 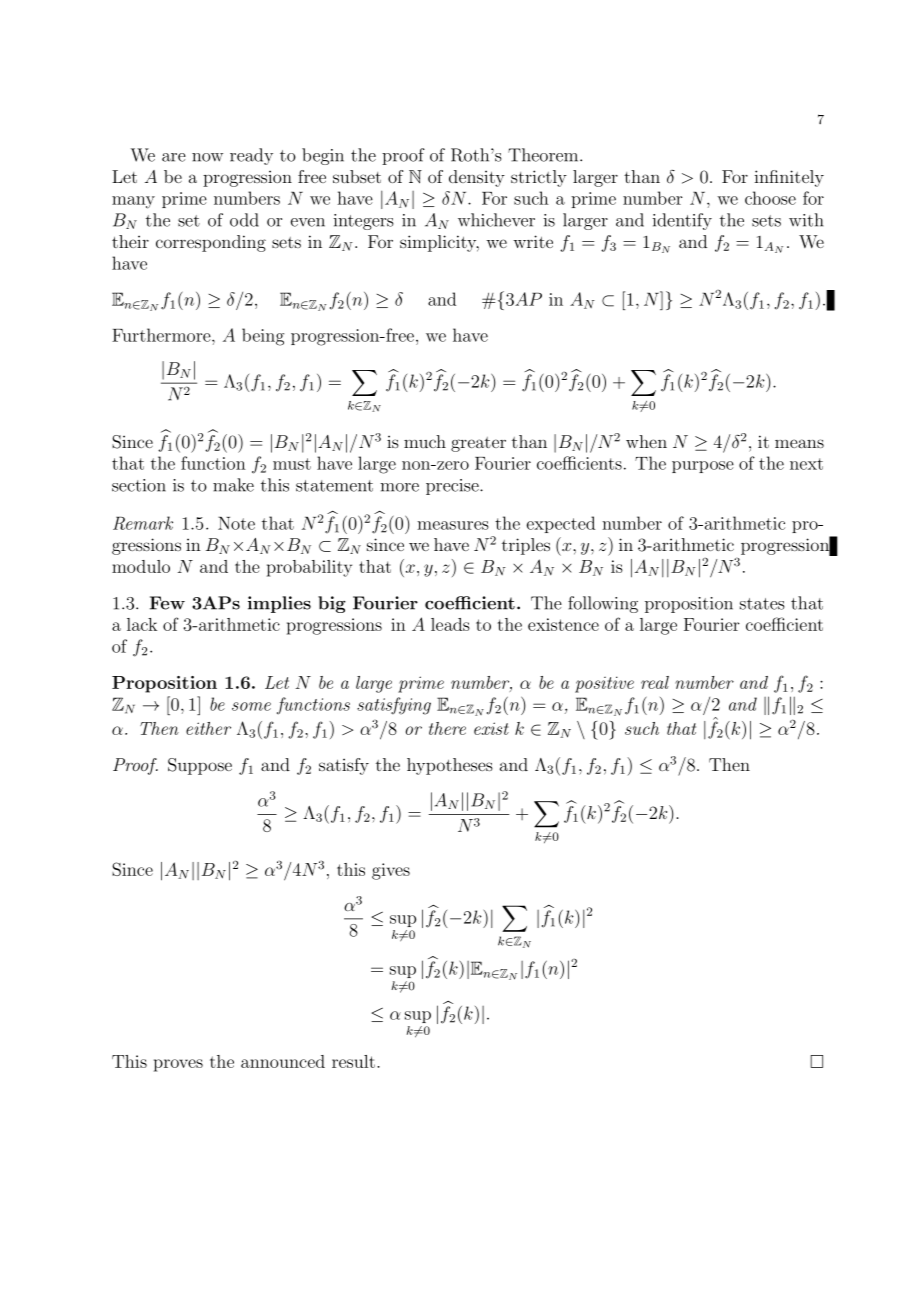 What do you see at coordinates (233, 485) in the screenshot?
I see `make` at bounding box center [233, 485].
